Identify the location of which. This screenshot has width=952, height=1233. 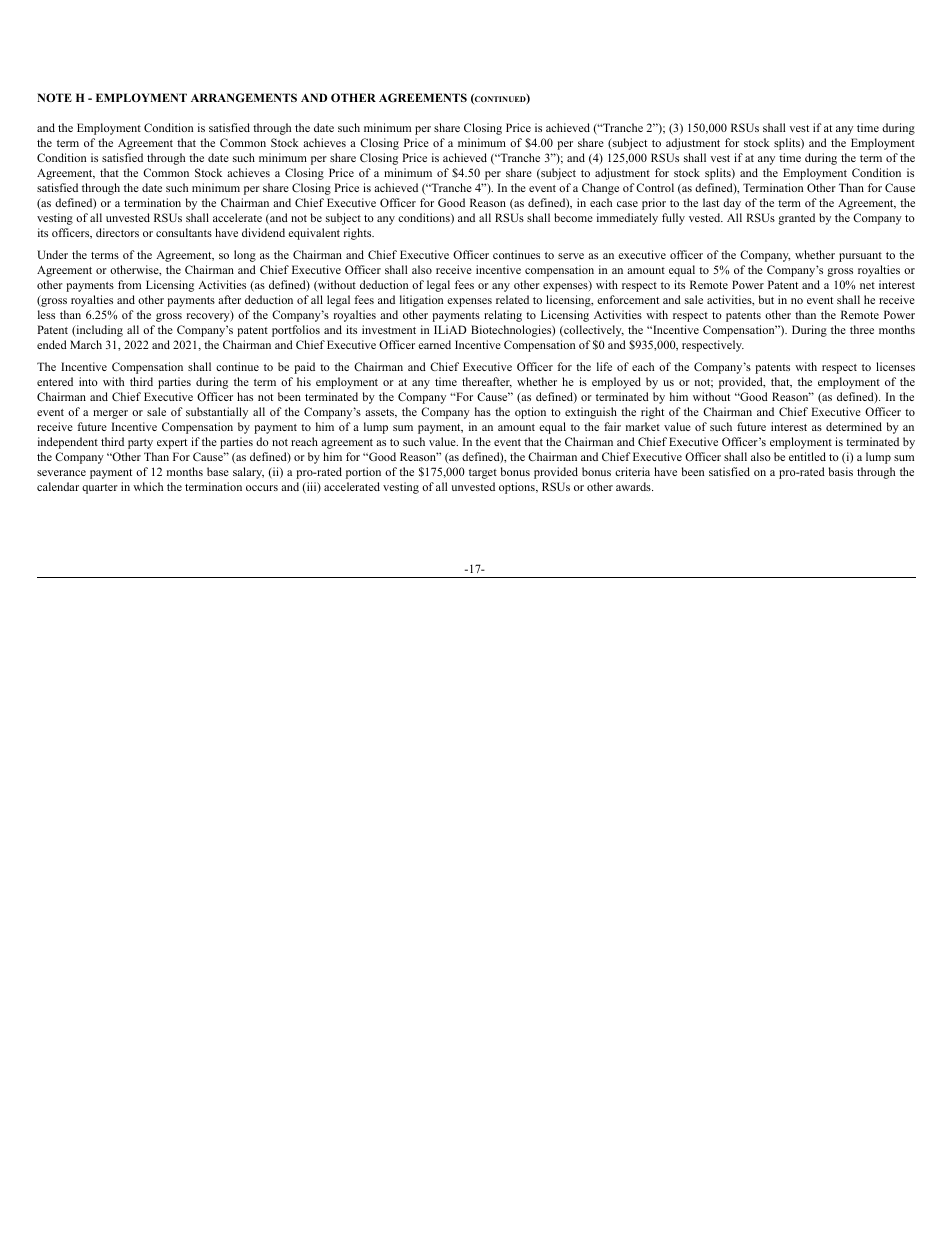
(148, 486).
